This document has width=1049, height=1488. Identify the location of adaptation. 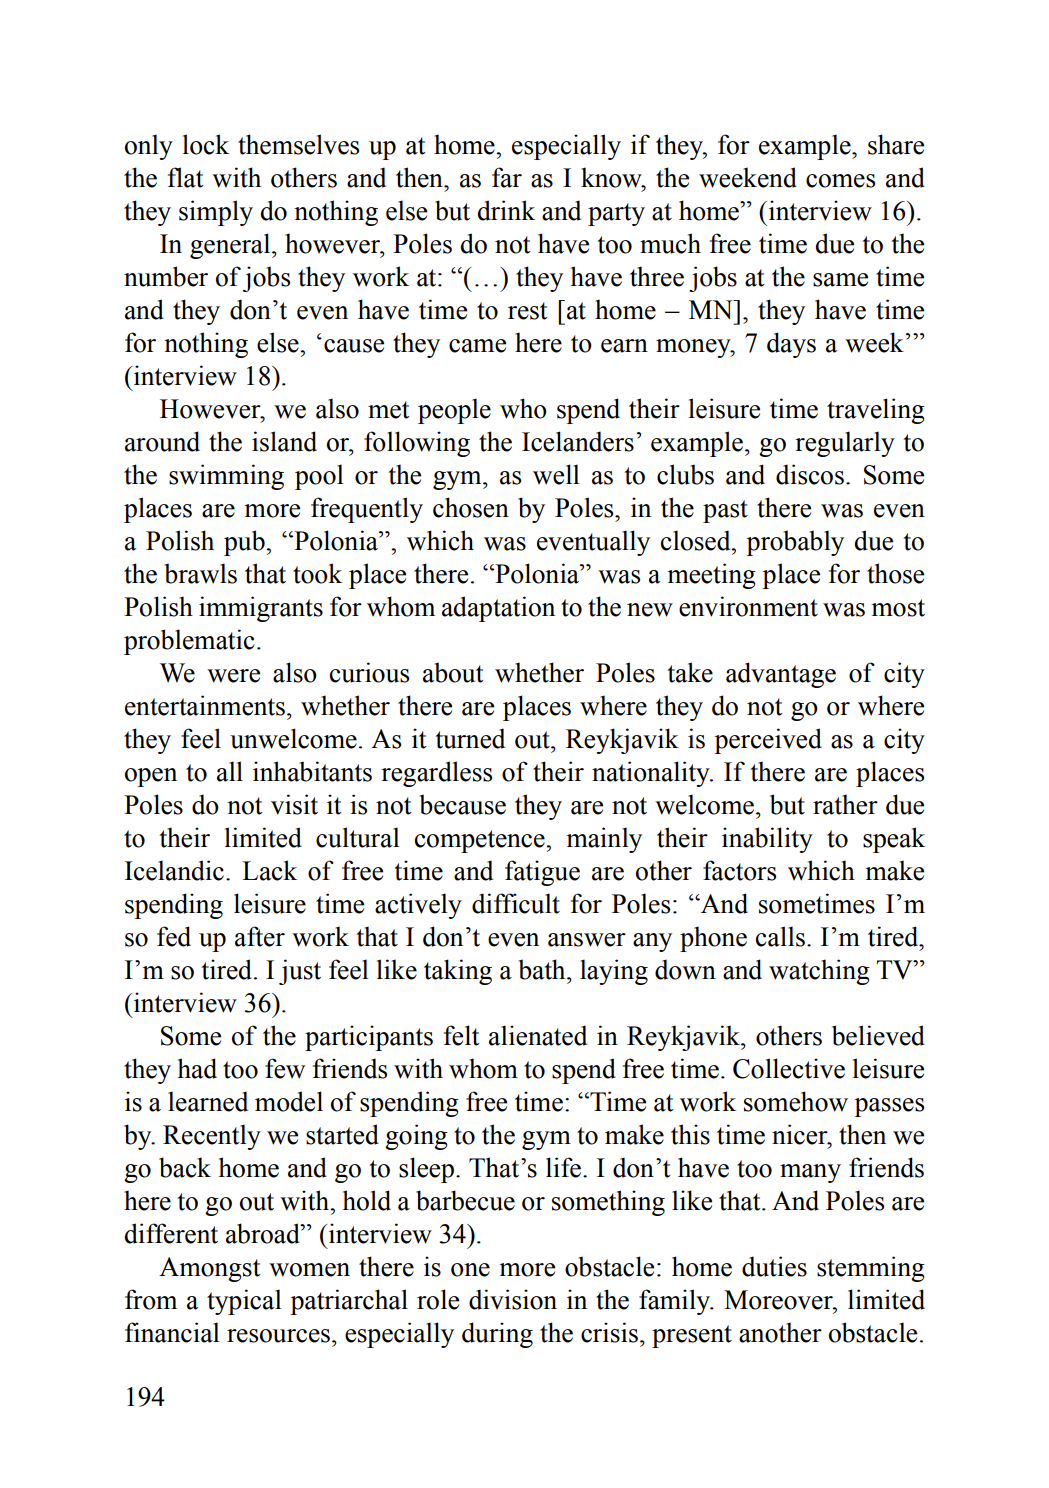
(498, 609).
